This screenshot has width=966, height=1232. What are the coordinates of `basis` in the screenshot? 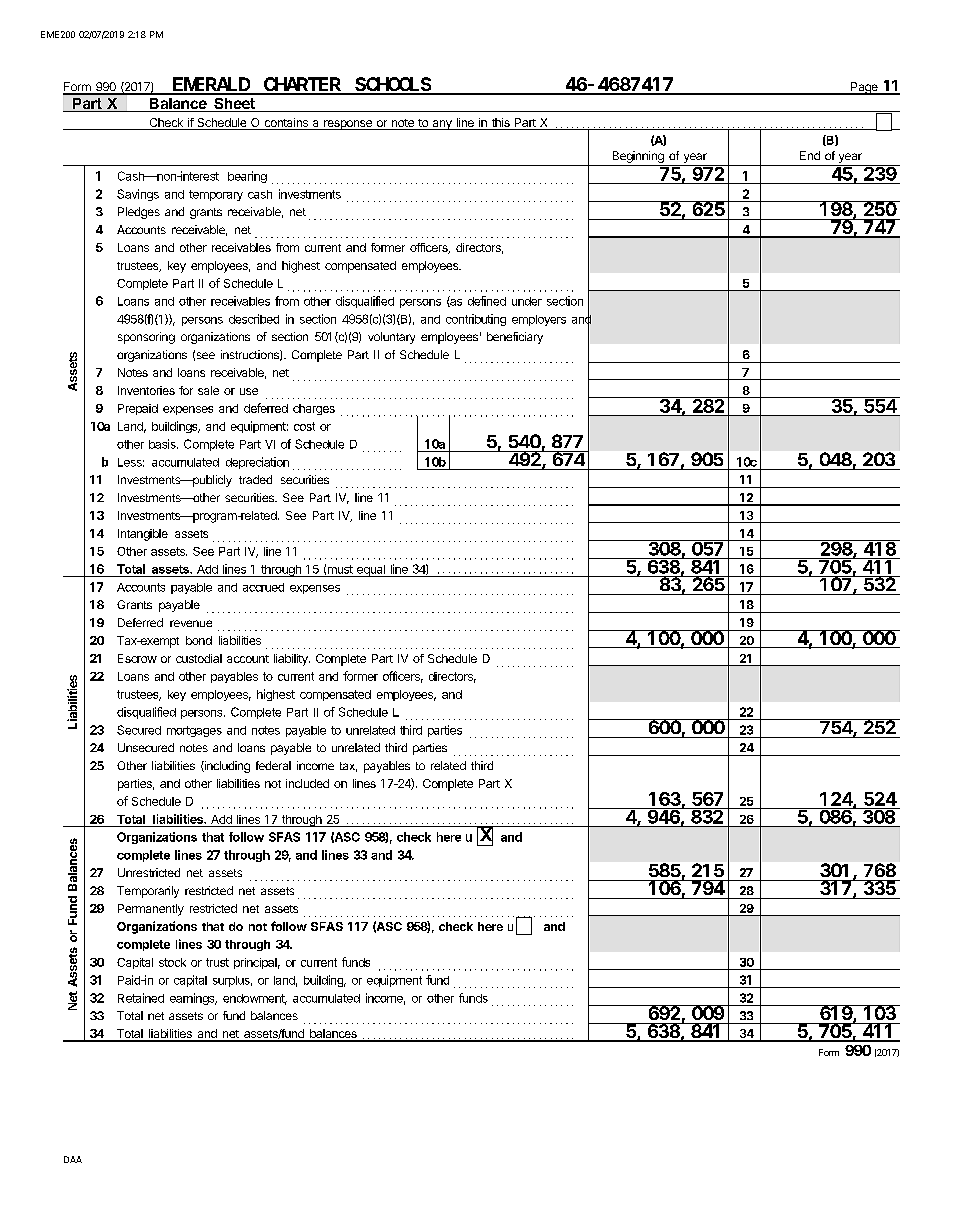 It's located at (163, 444).
